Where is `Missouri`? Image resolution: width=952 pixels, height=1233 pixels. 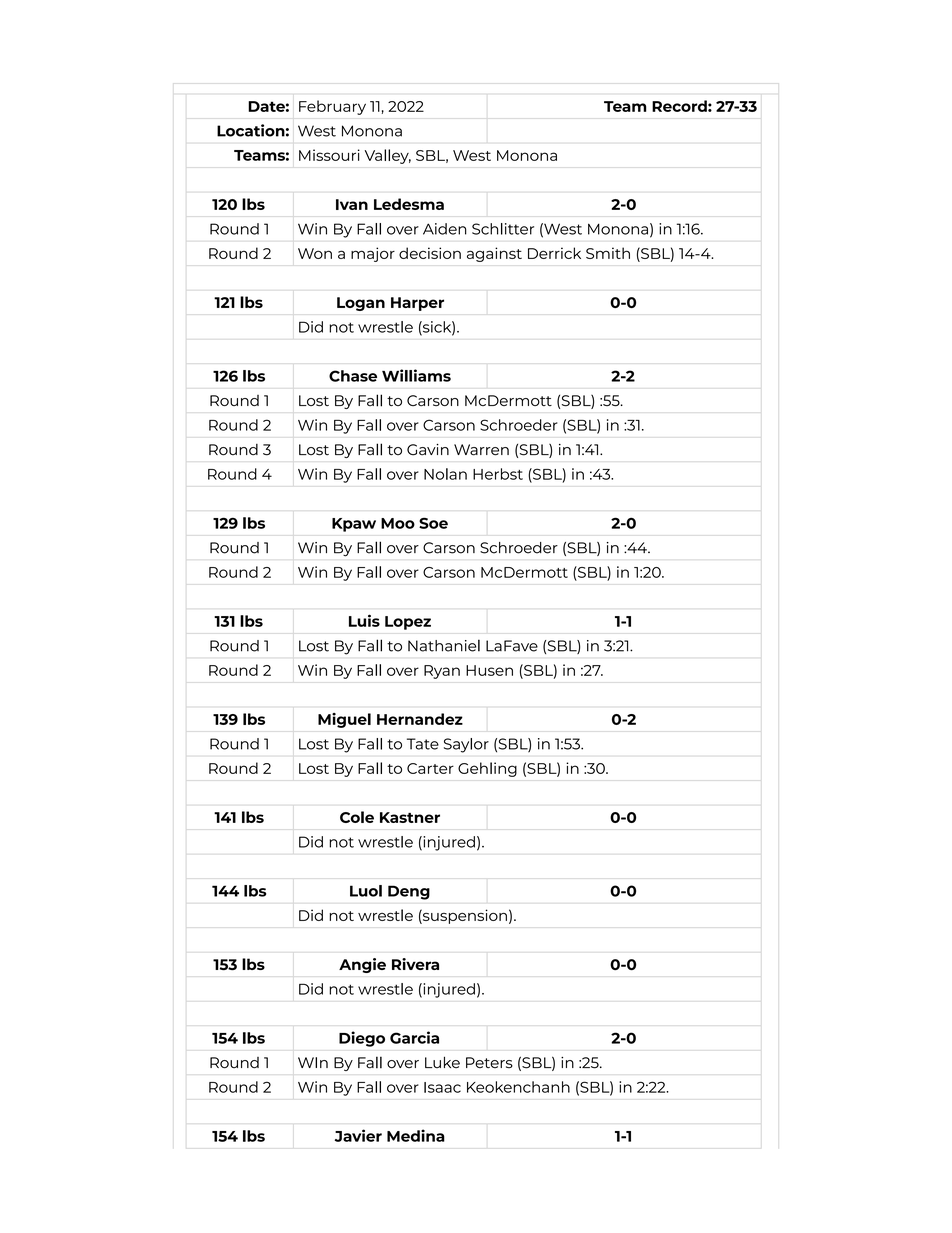 Missouri is located at coordinates (329, 155).
